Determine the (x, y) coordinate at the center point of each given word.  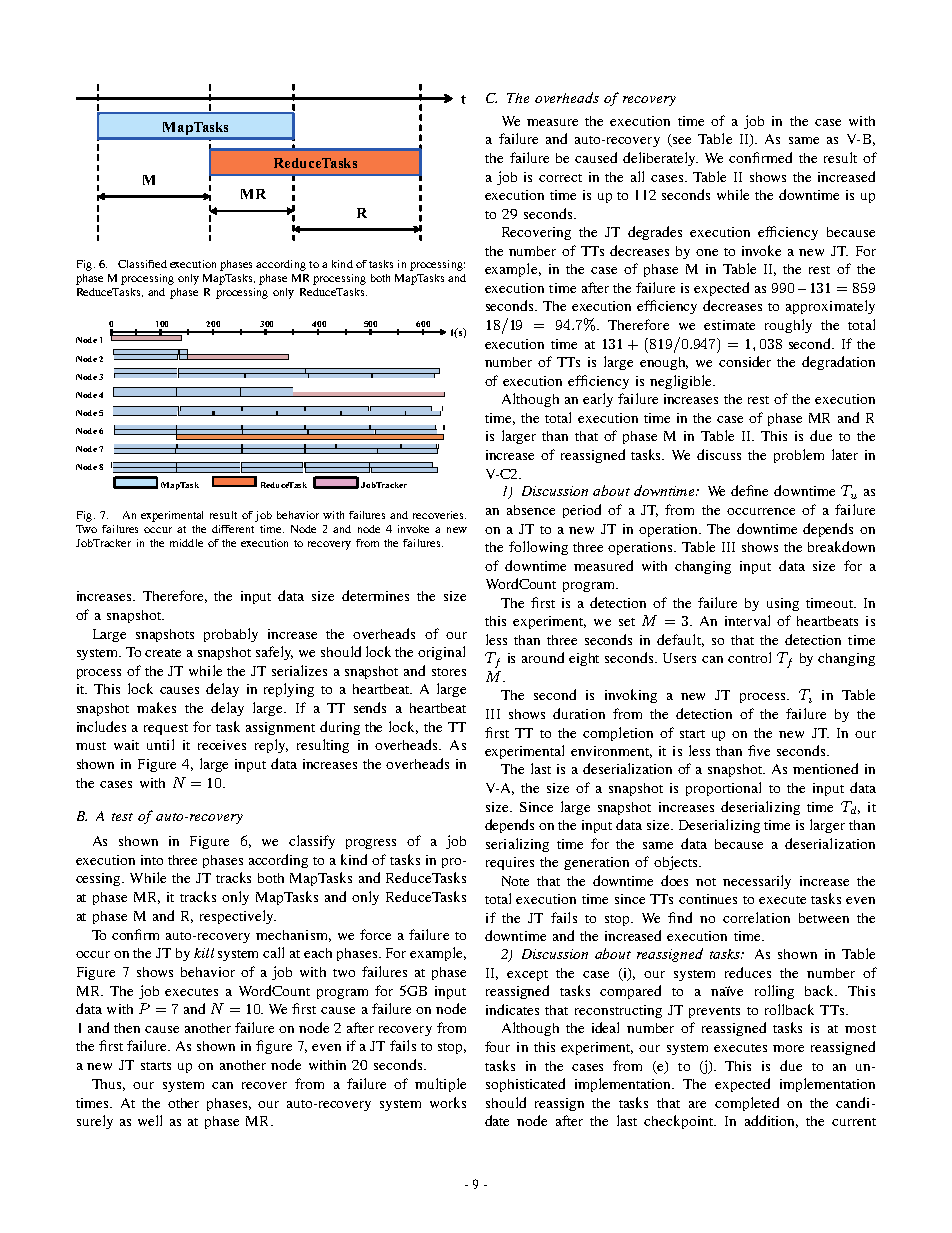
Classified (142, 264)
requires (510, 863)
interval (747, 620)
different (233, 529)
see (680, 142)
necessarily (757, 882)
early (598, 400)
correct (560, 178)
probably (231, 635)
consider (745, 361)
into (152, 860)
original (441, 653)
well (150, 1120)
